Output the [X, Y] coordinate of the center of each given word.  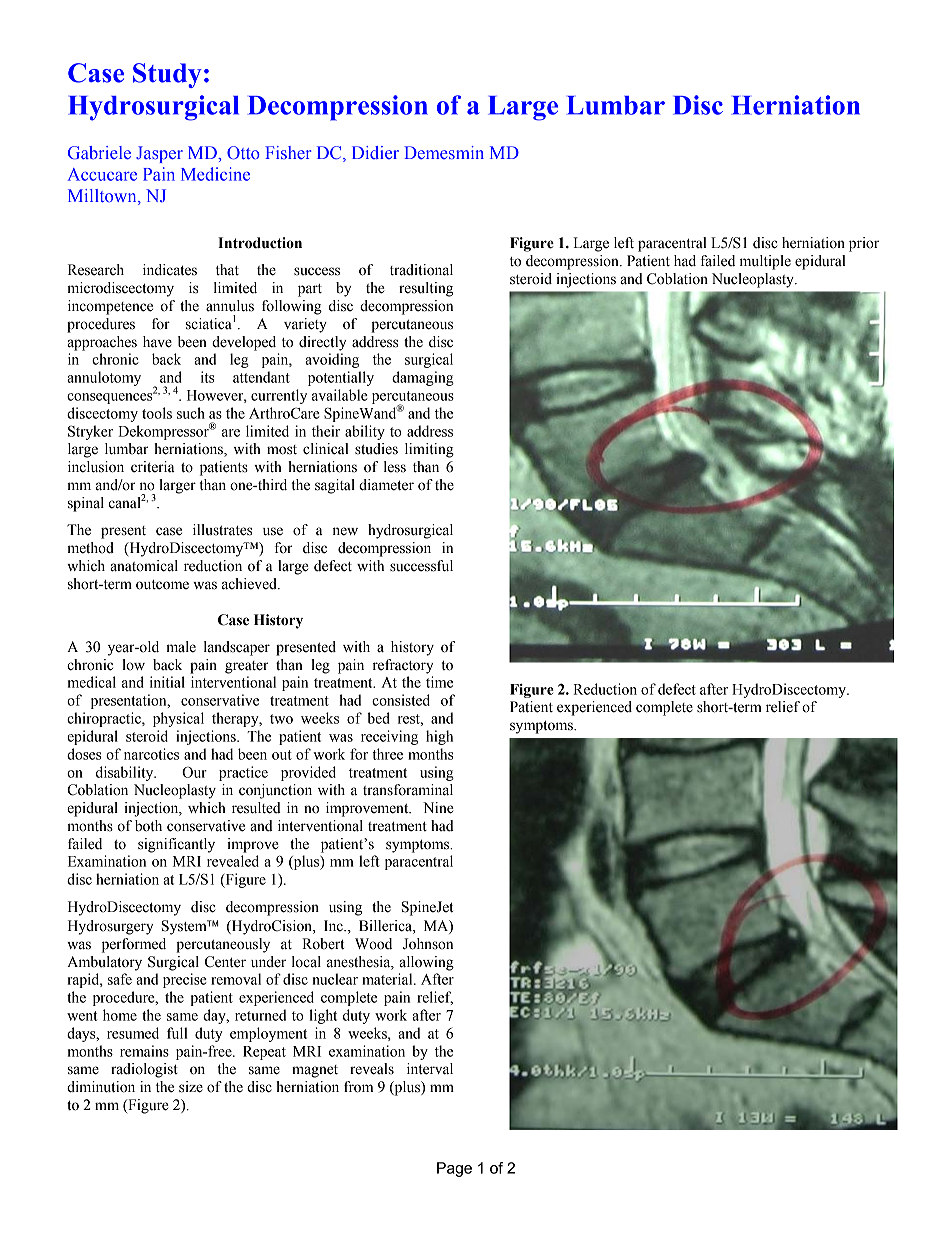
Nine [438, 808]
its [207, 377]
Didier [375, 152]
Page [454, 1169]
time [439, 682]
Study [167, 75]
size [191, 1087]
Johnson [428, 944]
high [439, 737]
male [181, 647]
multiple [765, 262]
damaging [423, 378]
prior [864, 244]
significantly [176, 845]
